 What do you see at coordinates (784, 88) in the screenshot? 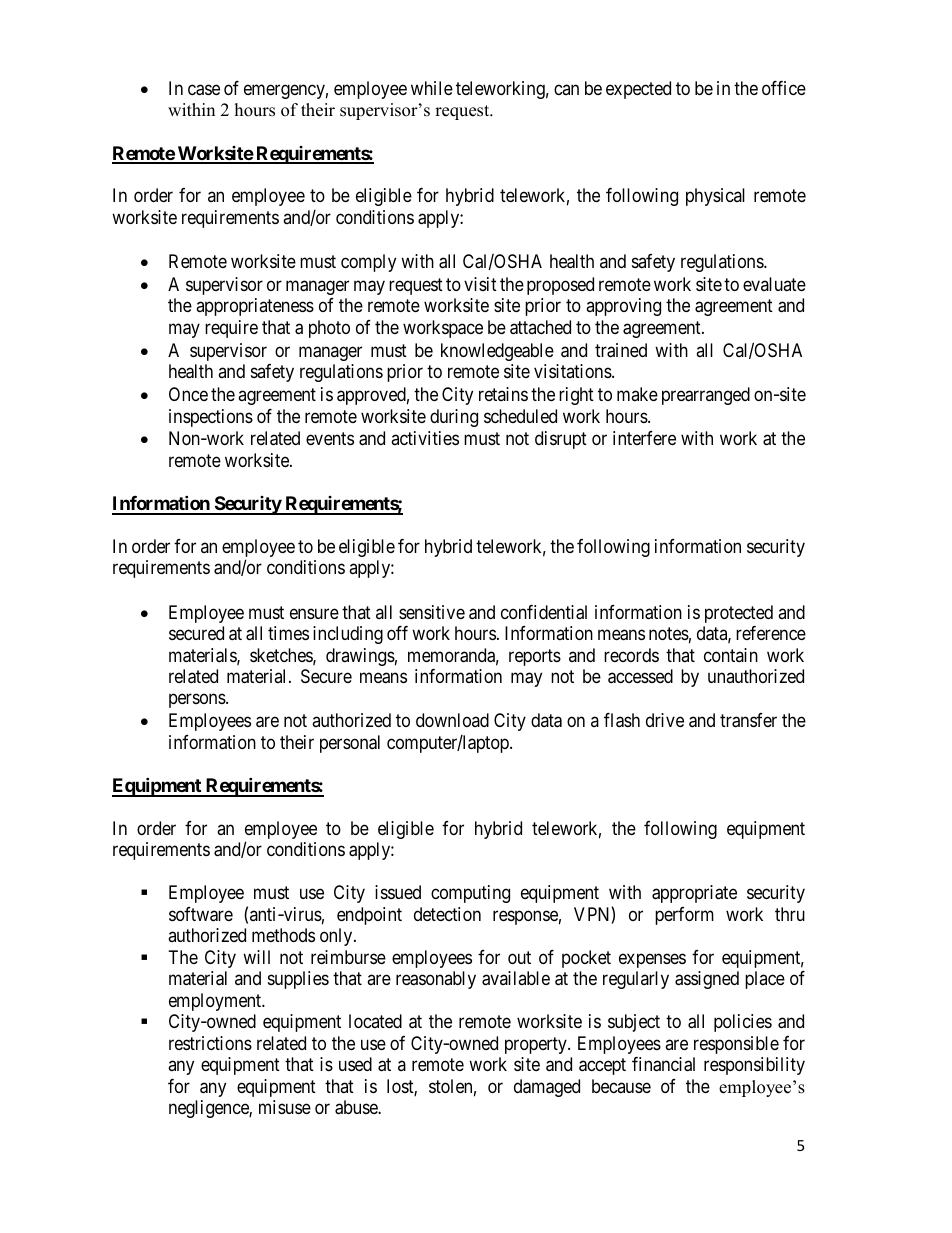
I see `office` at bounding box center [784, 88].
